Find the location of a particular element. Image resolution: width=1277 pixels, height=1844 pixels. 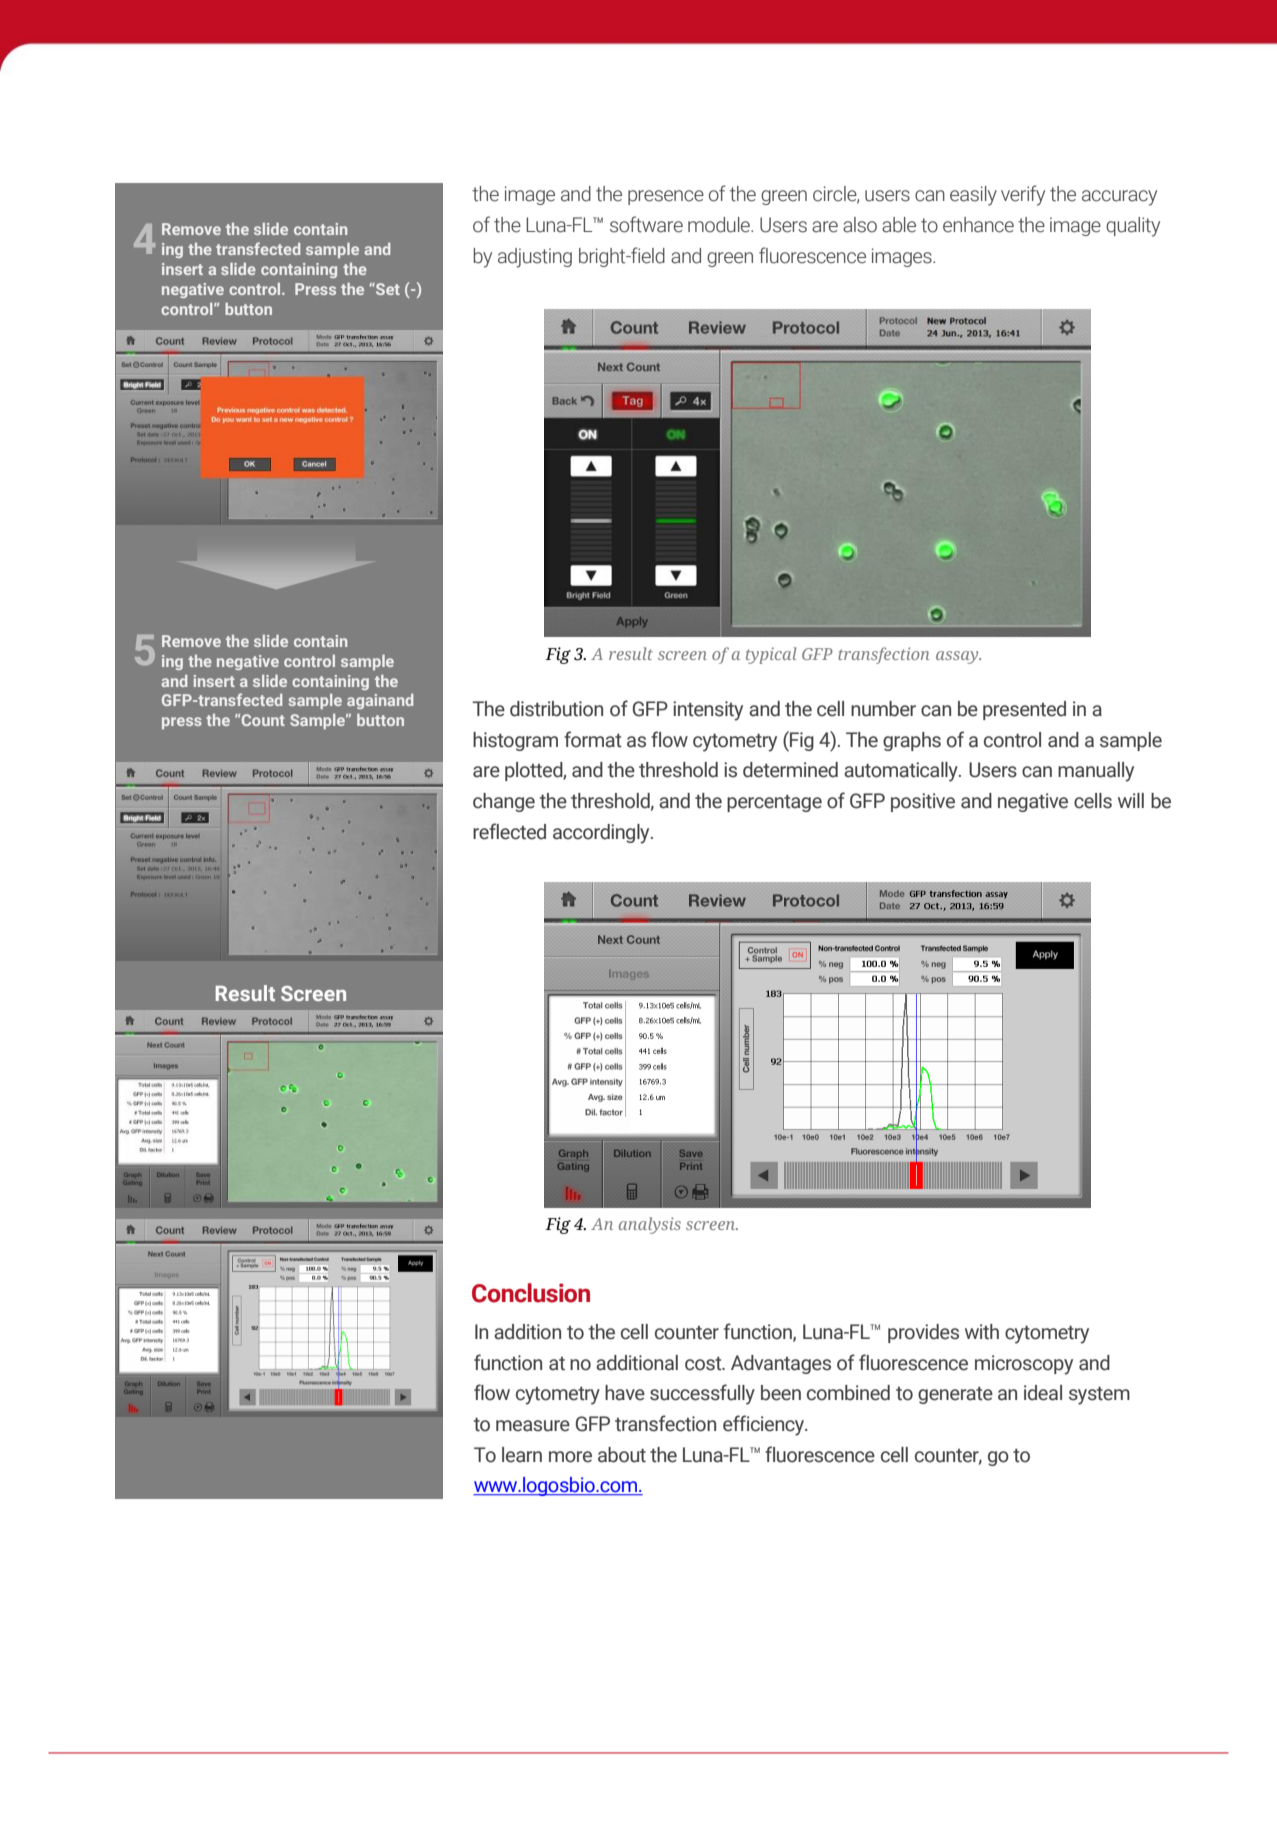

analysis is located at coordinates (650, 1225).
